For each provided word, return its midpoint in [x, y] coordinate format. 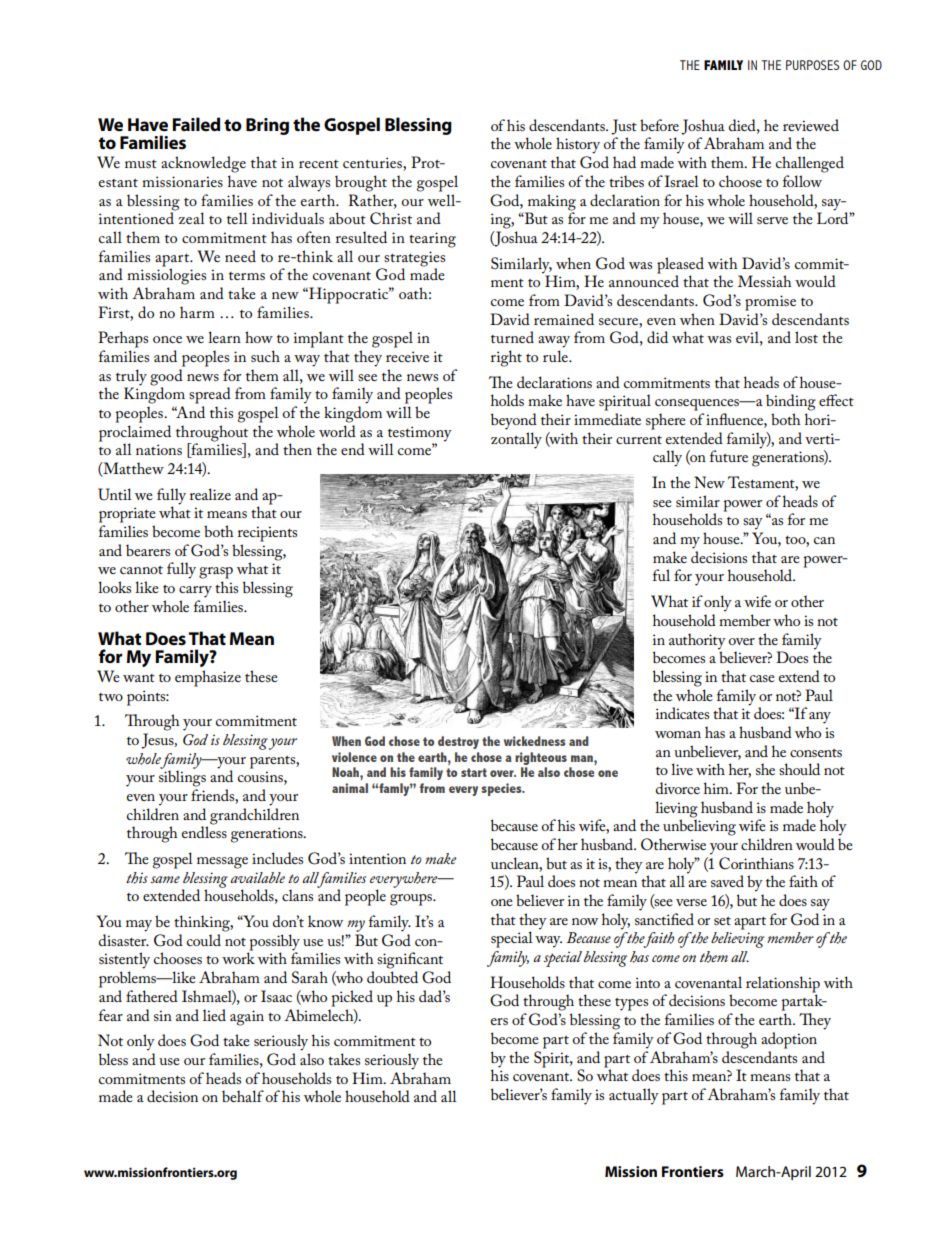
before [659, 125]
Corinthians [756, 863]
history [578, 145]
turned [512, 337]
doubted [392, 977]
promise [770, 303]
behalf [243, 1096]
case [762, 678]
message [222, 863]
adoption [789, 1040]
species [502, 789]
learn [224, 337]
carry [195, 592]
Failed [196, 124]
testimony [419, 435]
